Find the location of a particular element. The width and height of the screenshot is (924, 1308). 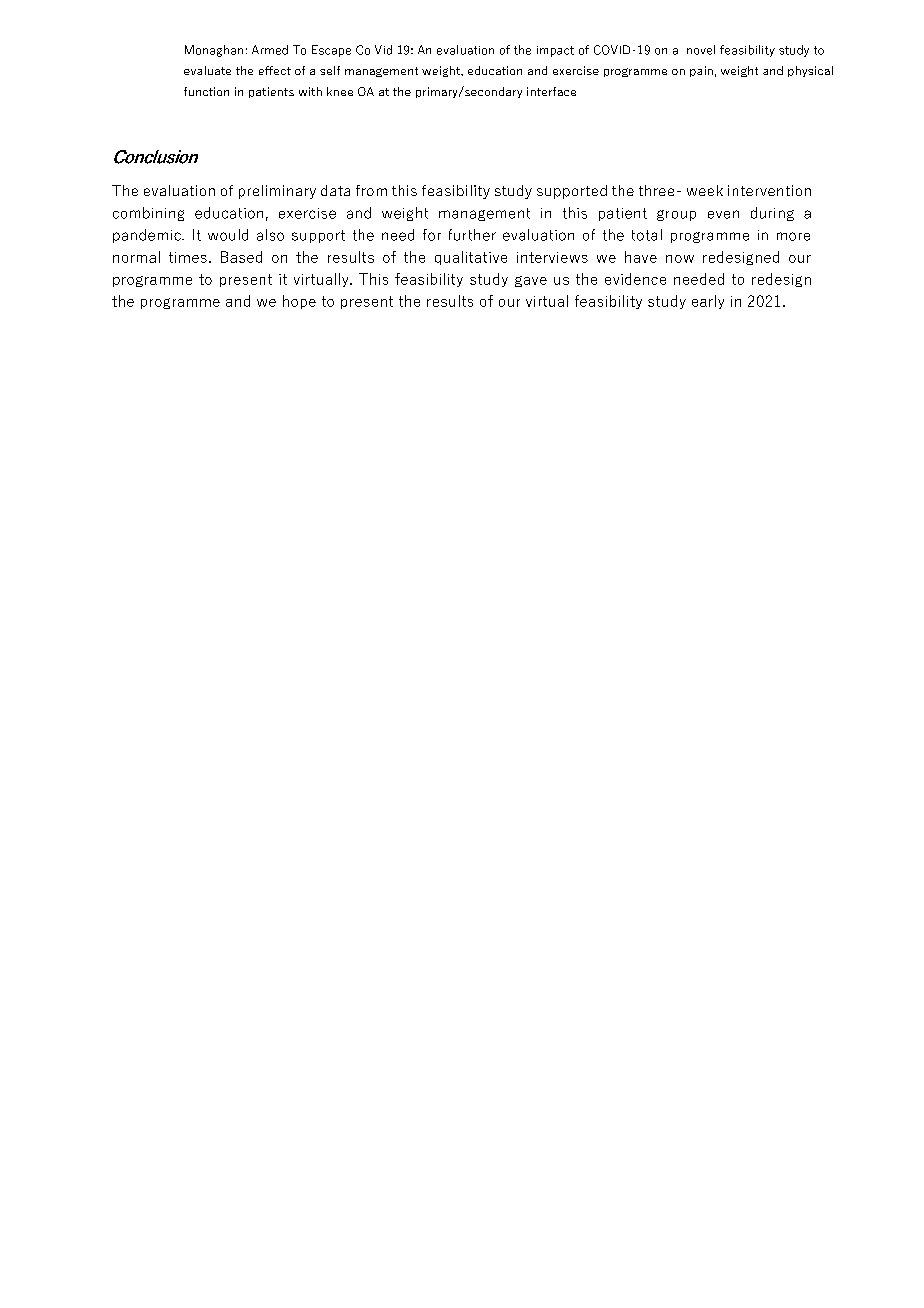

hope is located at coordinates (299, 302).
